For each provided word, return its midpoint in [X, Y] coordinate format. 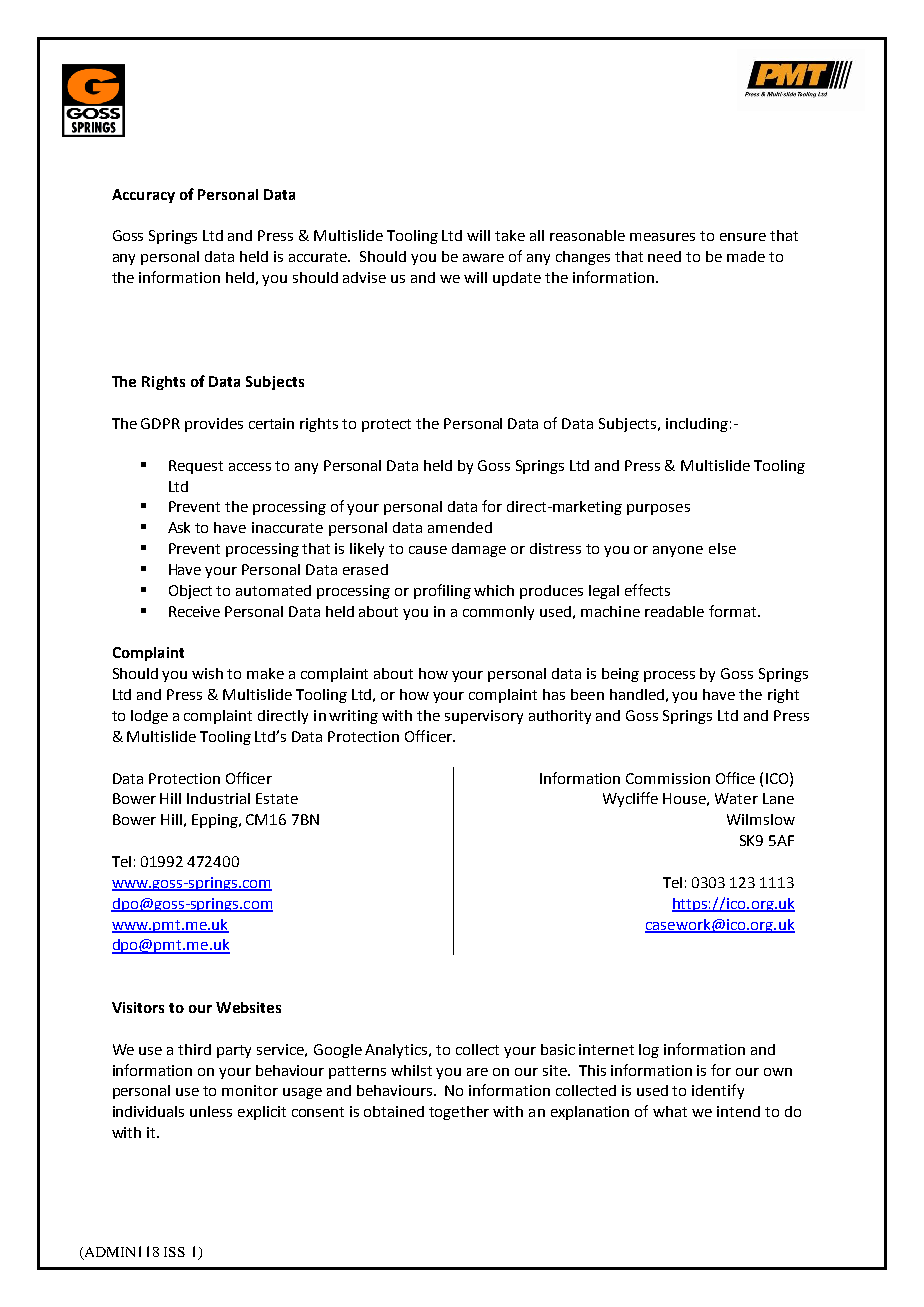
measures [662, 237]
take [510, 235]
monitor [250, 1090]
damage [479, 550]
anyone [678, 551]
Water [736, 798]
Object [190, 592]
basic [558, 1049]
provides [214, 425]
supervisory [484, 717]
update [517, 279]
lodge [149, 717]
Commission [668, 778]
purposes [658, 509]
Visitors [138, 1007]
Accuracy [143, 196]
